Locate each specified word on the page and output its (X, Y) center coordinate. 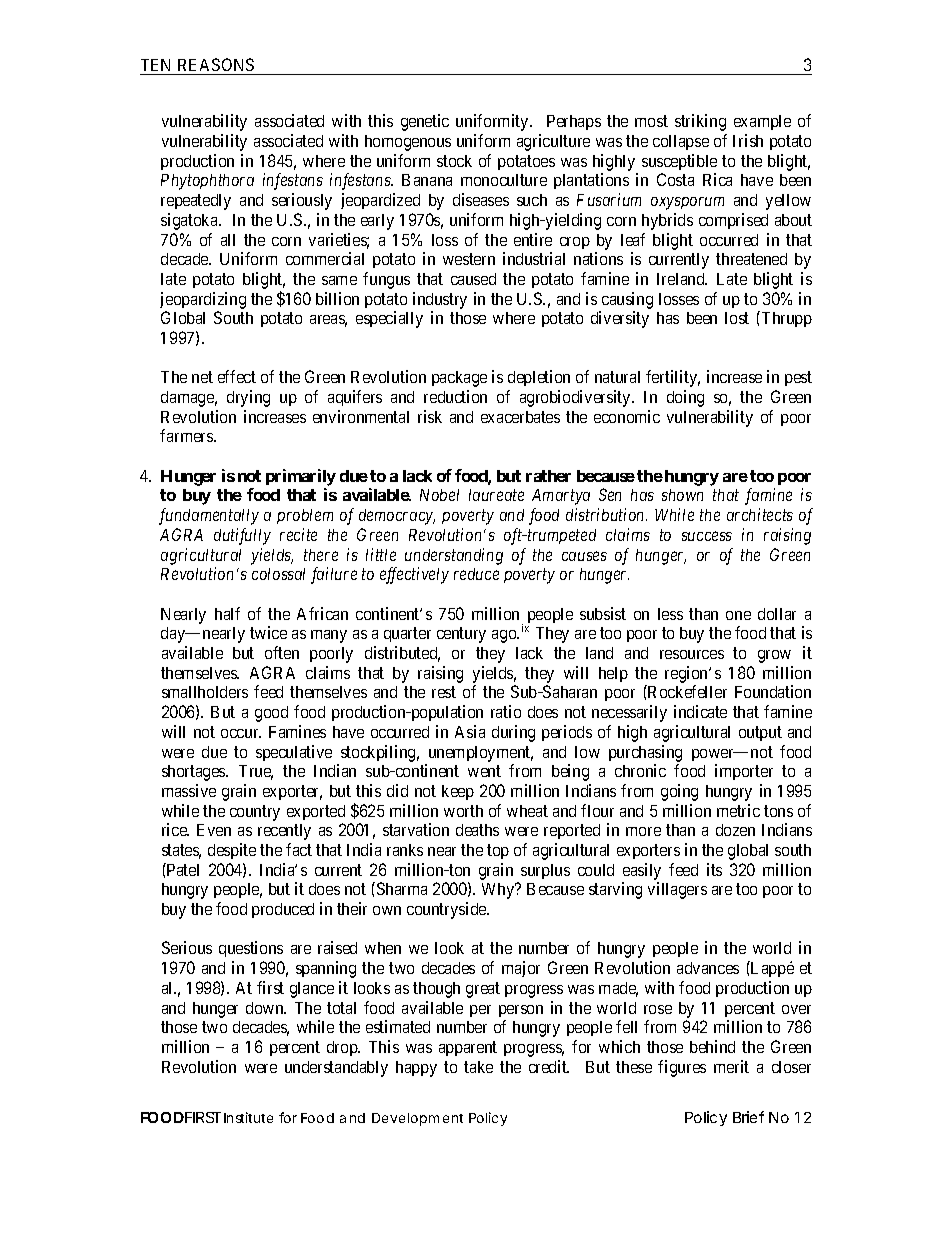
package (459, 379)
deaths (477, 830)
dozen (735, 830)
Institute (248, 1117)
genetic (425, 122)
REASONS (216, 66)
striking (700, 122)
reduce (476, 574)
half (227, 613)
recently (284, 832)
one (738, 615)
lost (737, 318)
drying (248, 398)
